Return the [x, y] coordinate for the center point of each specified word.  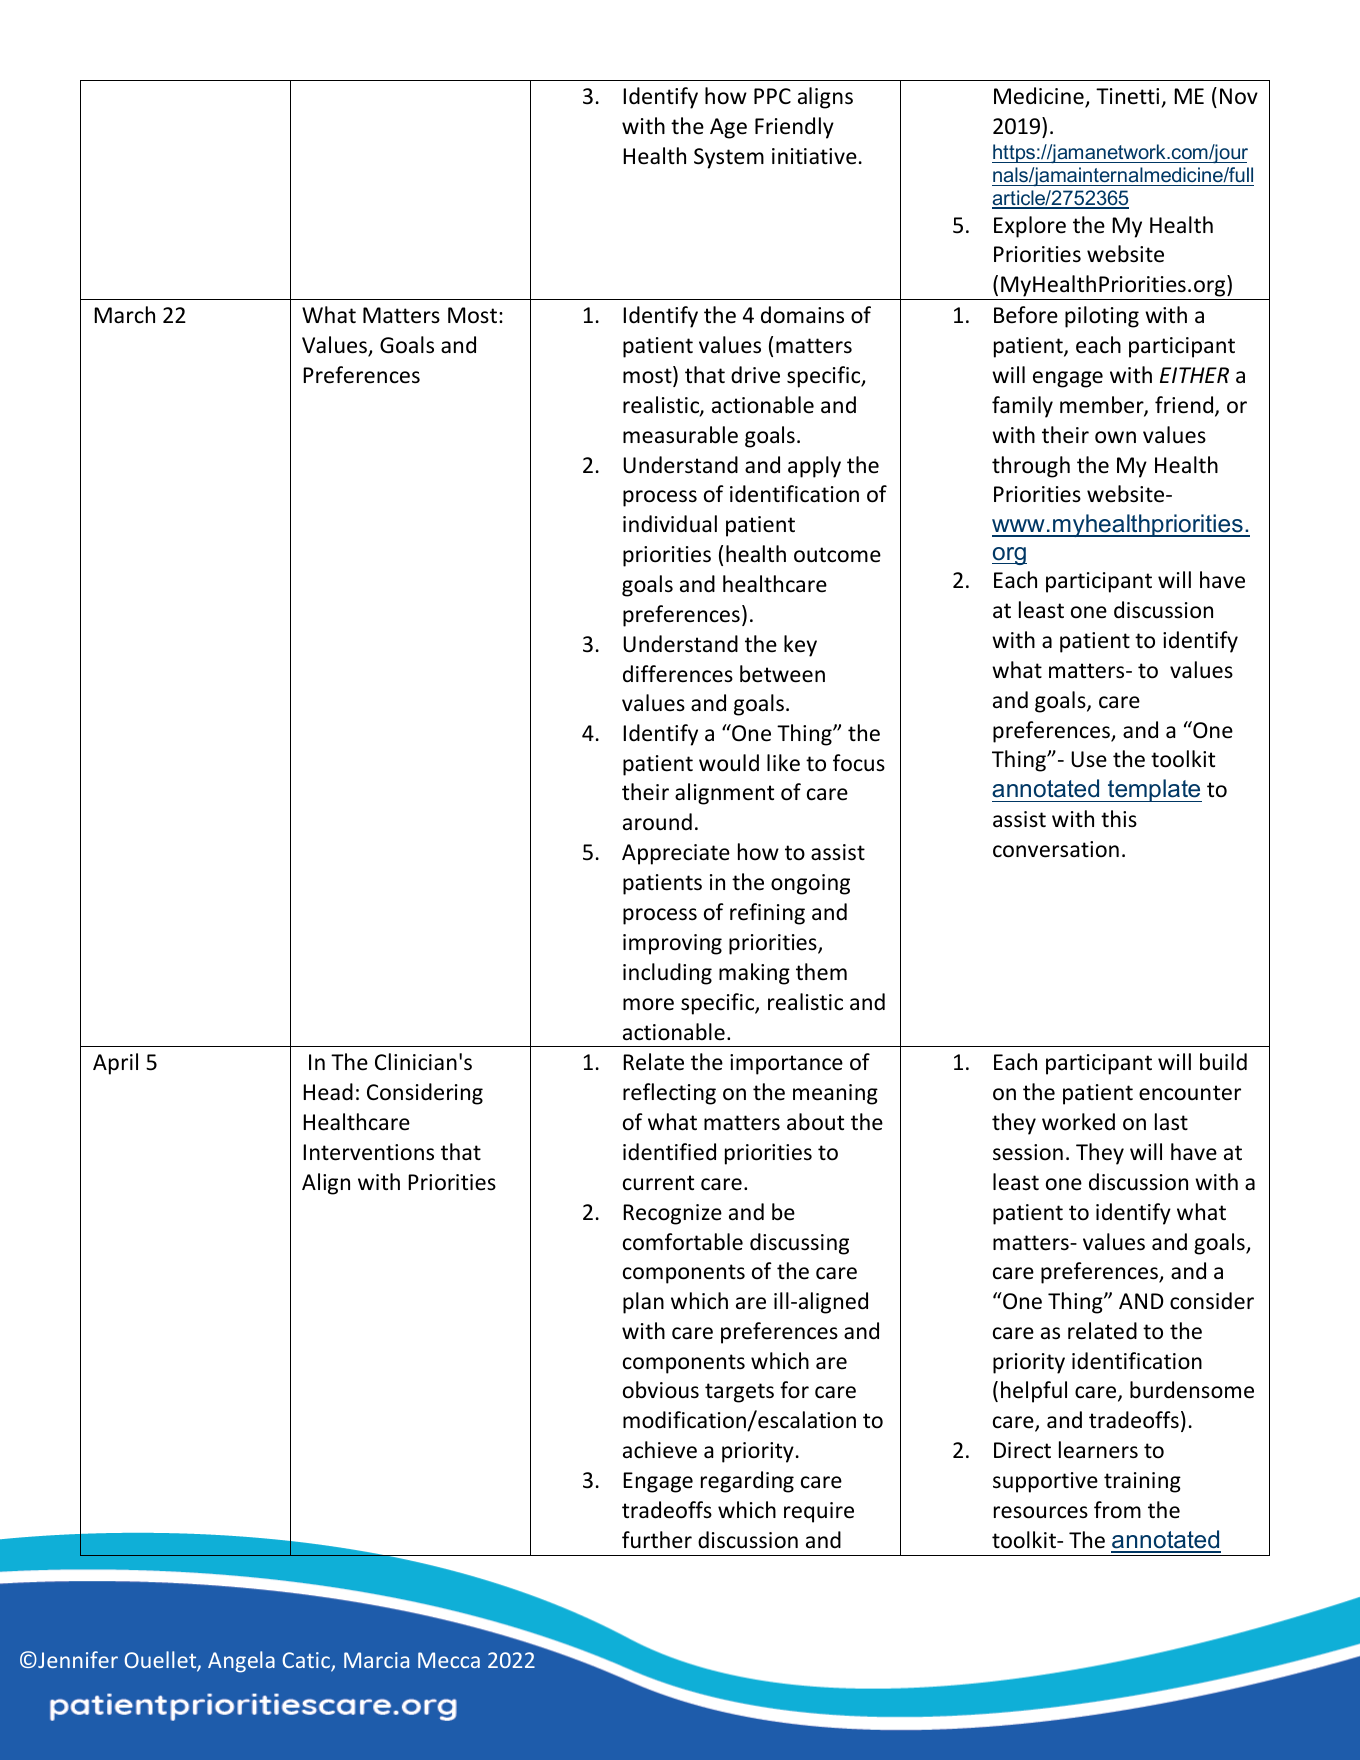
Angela [241, 1662]
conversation [1056, 849]
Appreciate [676, 854]
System [729, 158]
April [115, 1064]
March [124, 315]
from [1117, 1510]
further [657, 1540]
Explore [1030, 227]
